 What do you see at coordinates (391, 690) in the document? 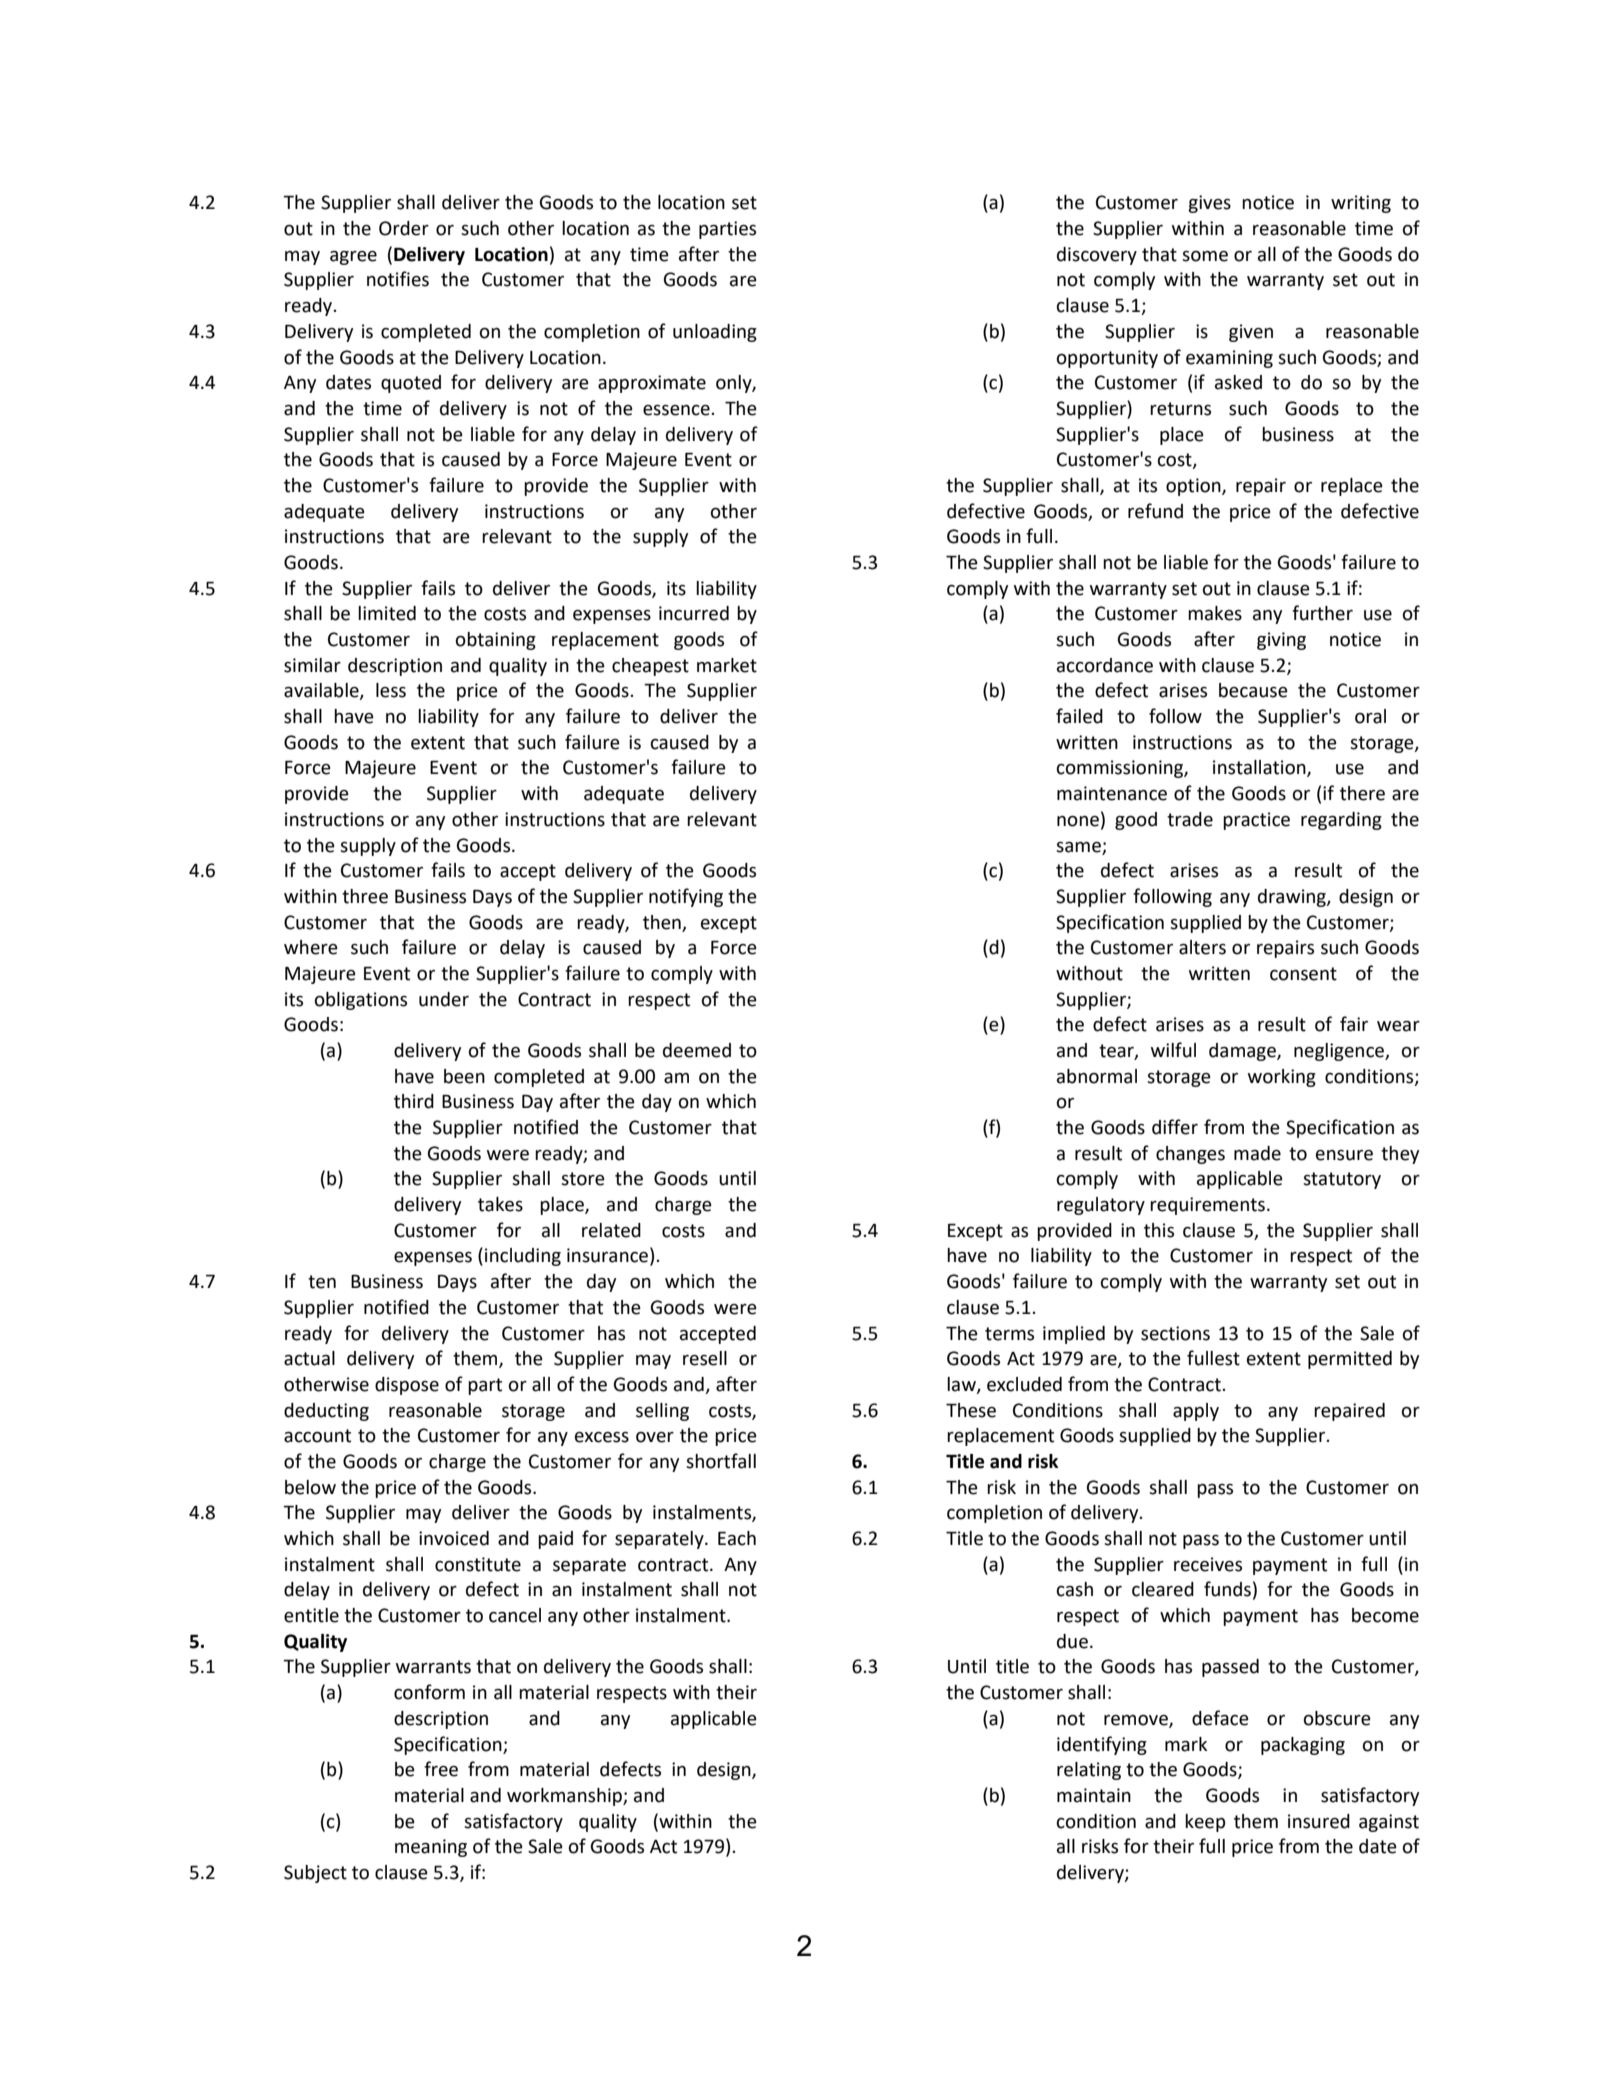
I see `less` at bounding box center [391, 690].
